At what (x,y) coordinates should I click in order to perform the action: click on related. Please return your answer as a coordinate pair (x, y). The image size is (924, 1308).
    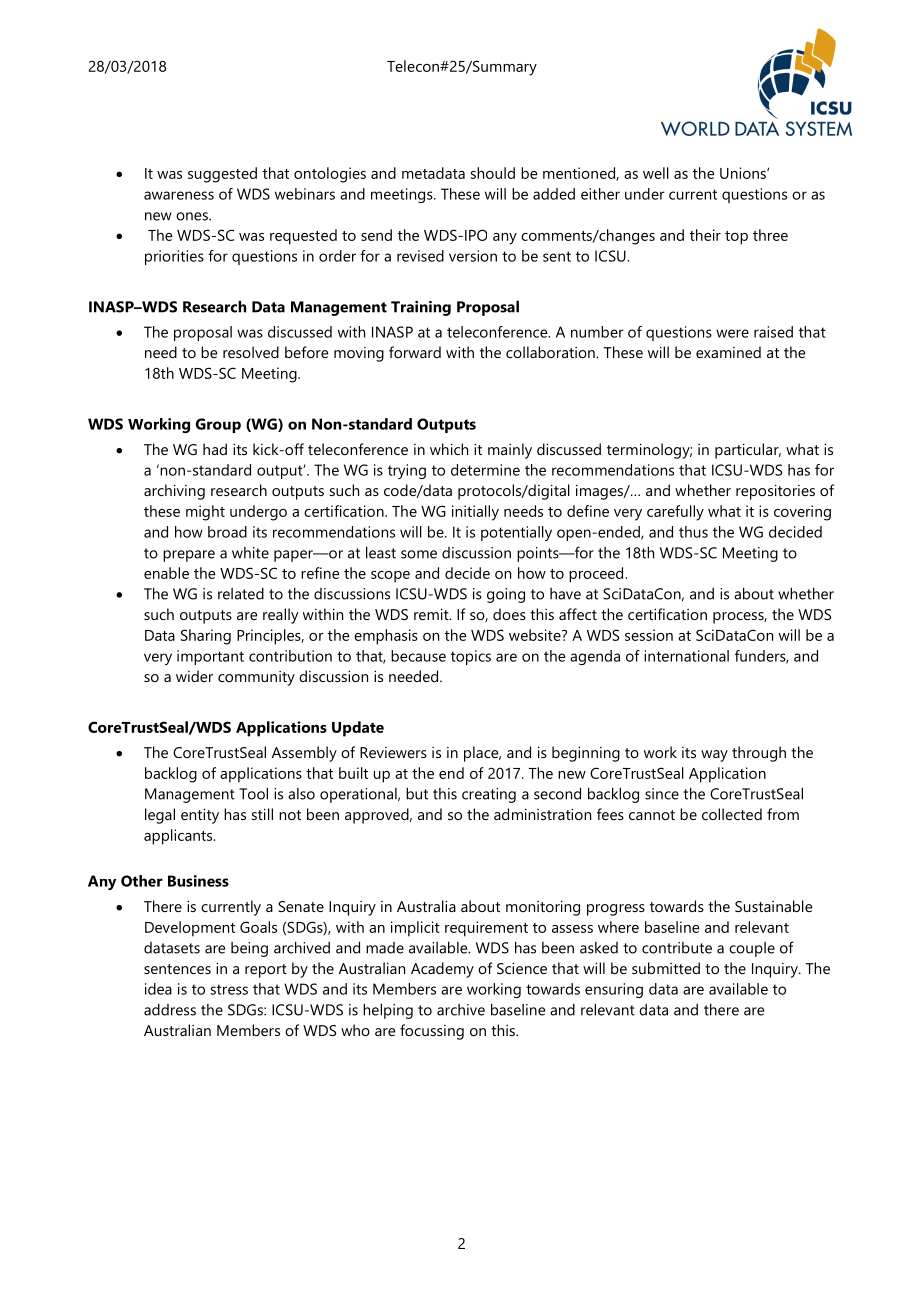
    Looking at the image, I should click on (241, 594).
